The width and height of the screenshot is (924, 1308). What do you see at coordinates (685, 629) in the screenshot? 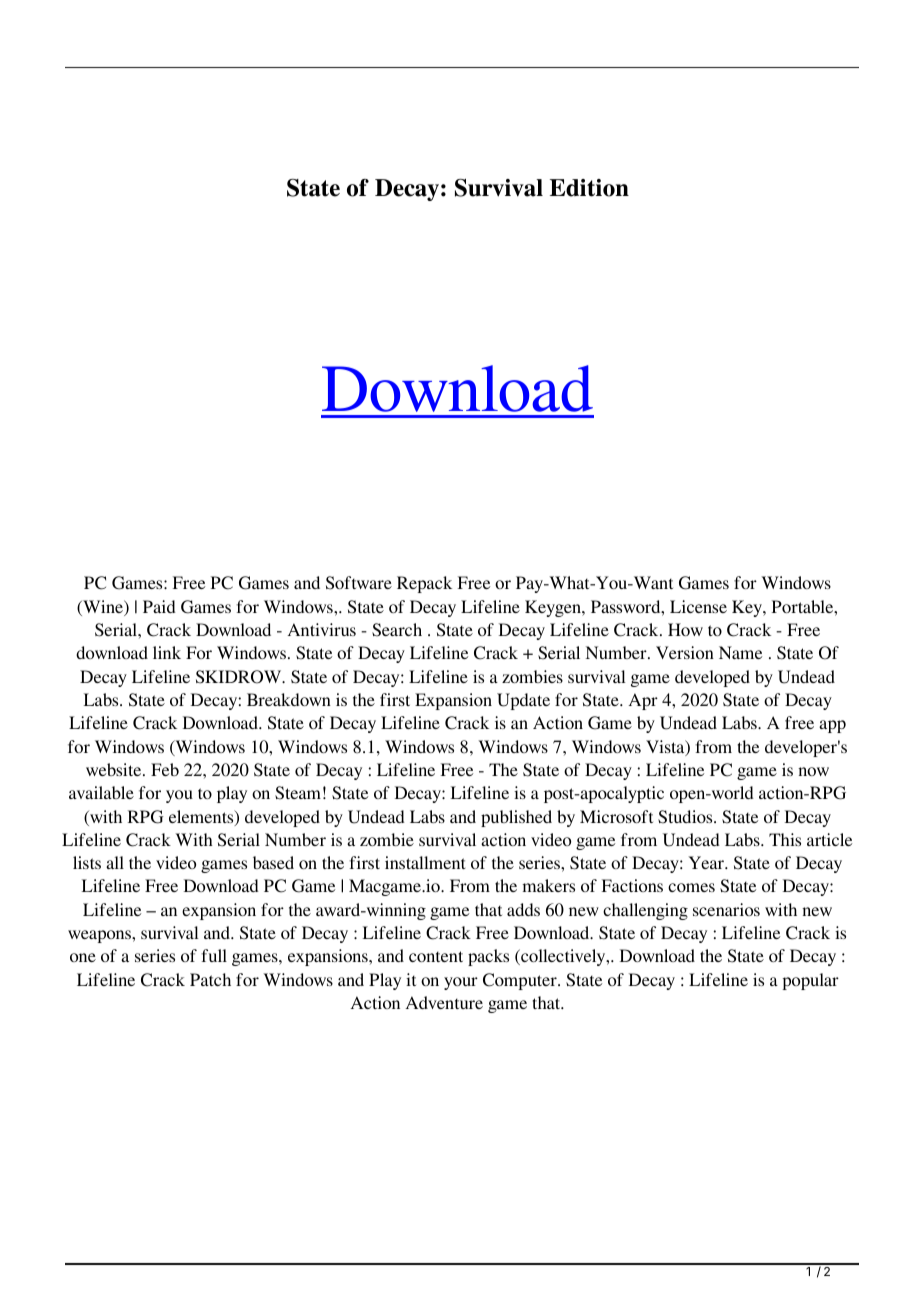
I see `How` at bounding box center [685, 629].
